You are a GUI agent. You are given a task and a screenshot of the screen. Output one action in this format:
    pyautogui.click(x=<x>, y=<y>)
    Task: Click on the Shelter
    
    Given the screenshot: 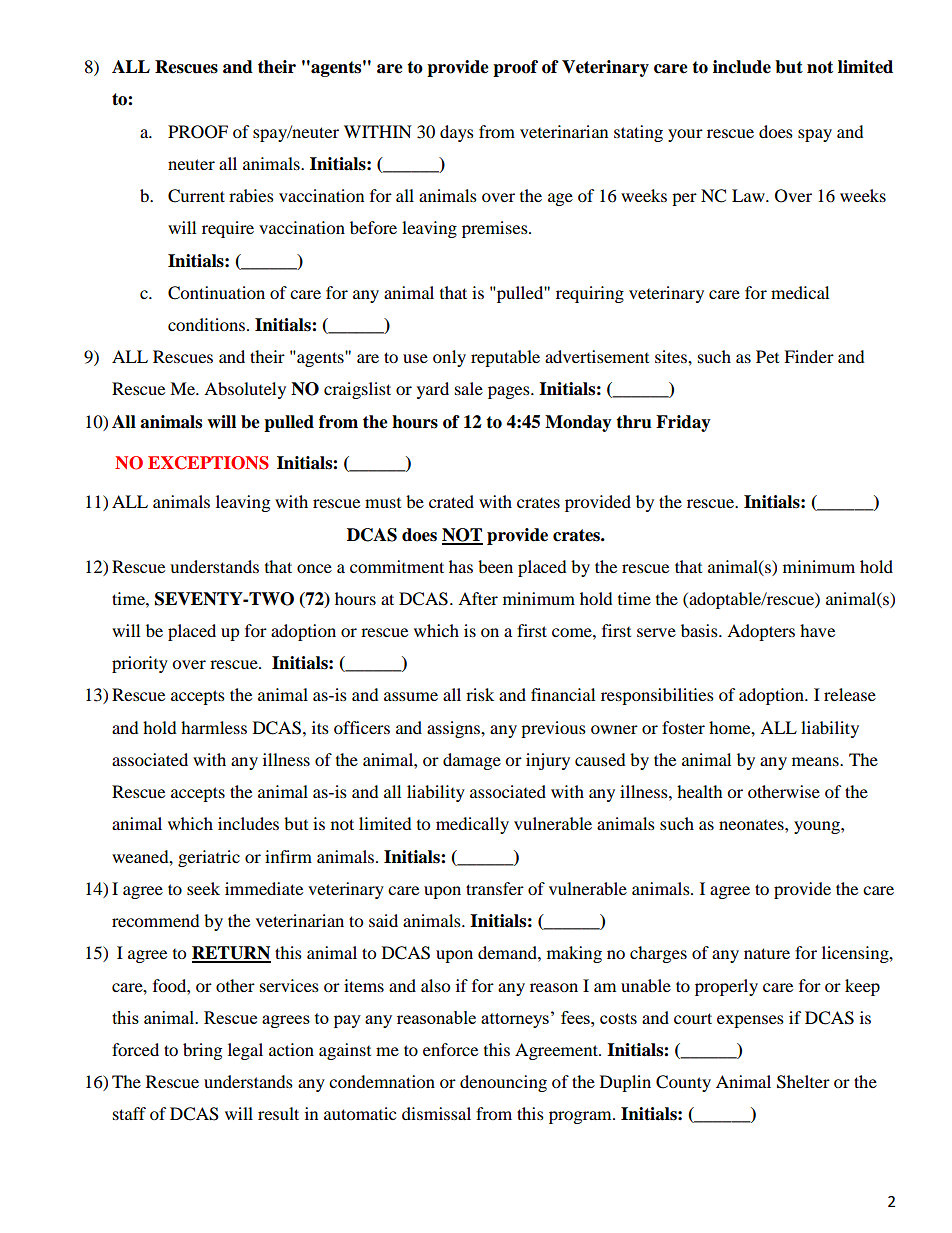 What is the action you would take?
    pyautogui.click(x=803, y=1082)
